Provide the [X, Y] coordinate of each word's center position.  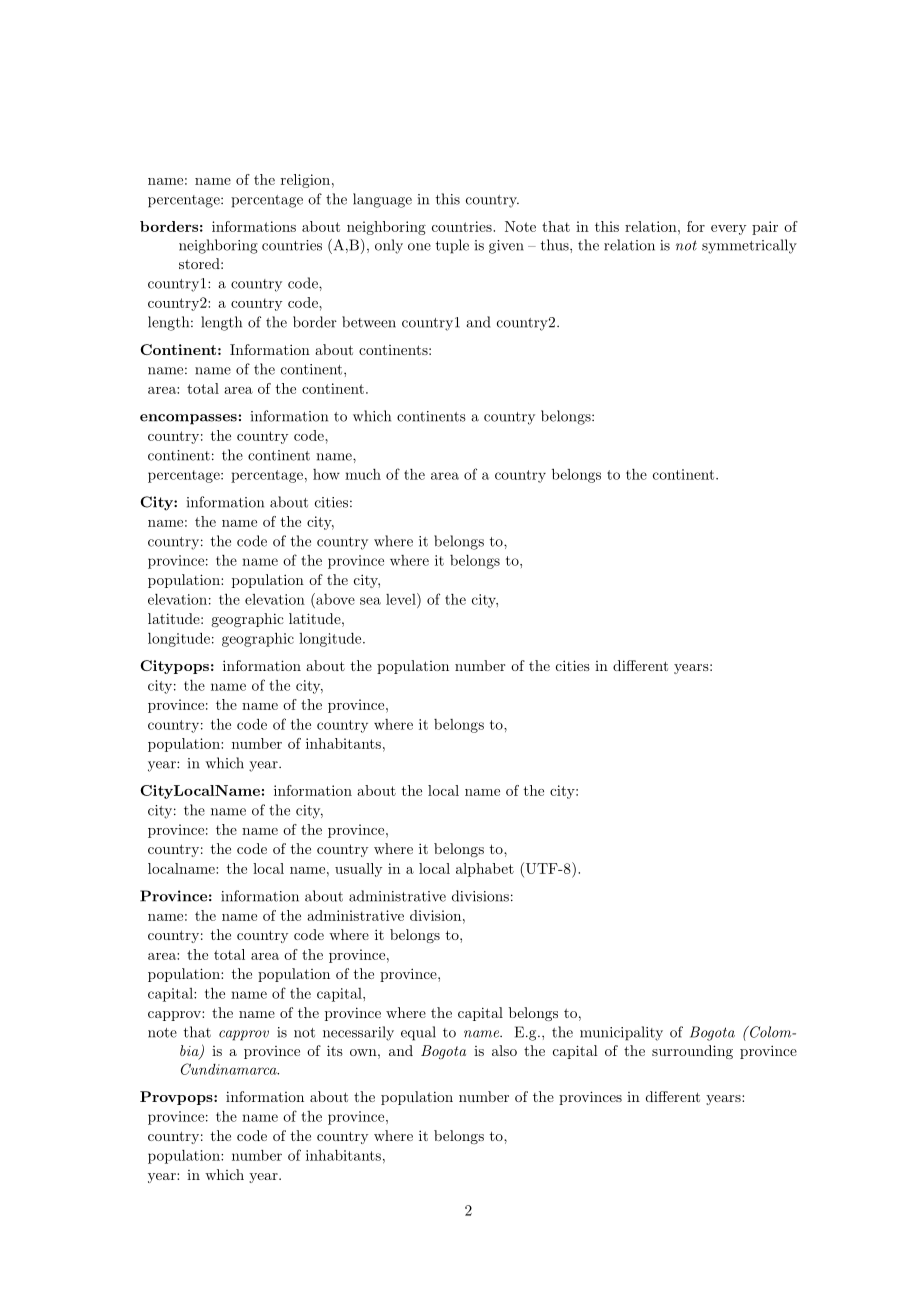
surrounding [692, 1052]
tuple [452, 246]
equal [418, 1033]
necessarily [358, 1033]
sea [370, 601]
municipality [621, 1033]
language [382, 200]
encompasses [188, 419]
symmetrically [749, 246]
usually [358, 870]
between [369, 322]
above [334, 599]
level [402, 599]
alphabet [485, 870]
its [335, 1050]
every [728, 230]
